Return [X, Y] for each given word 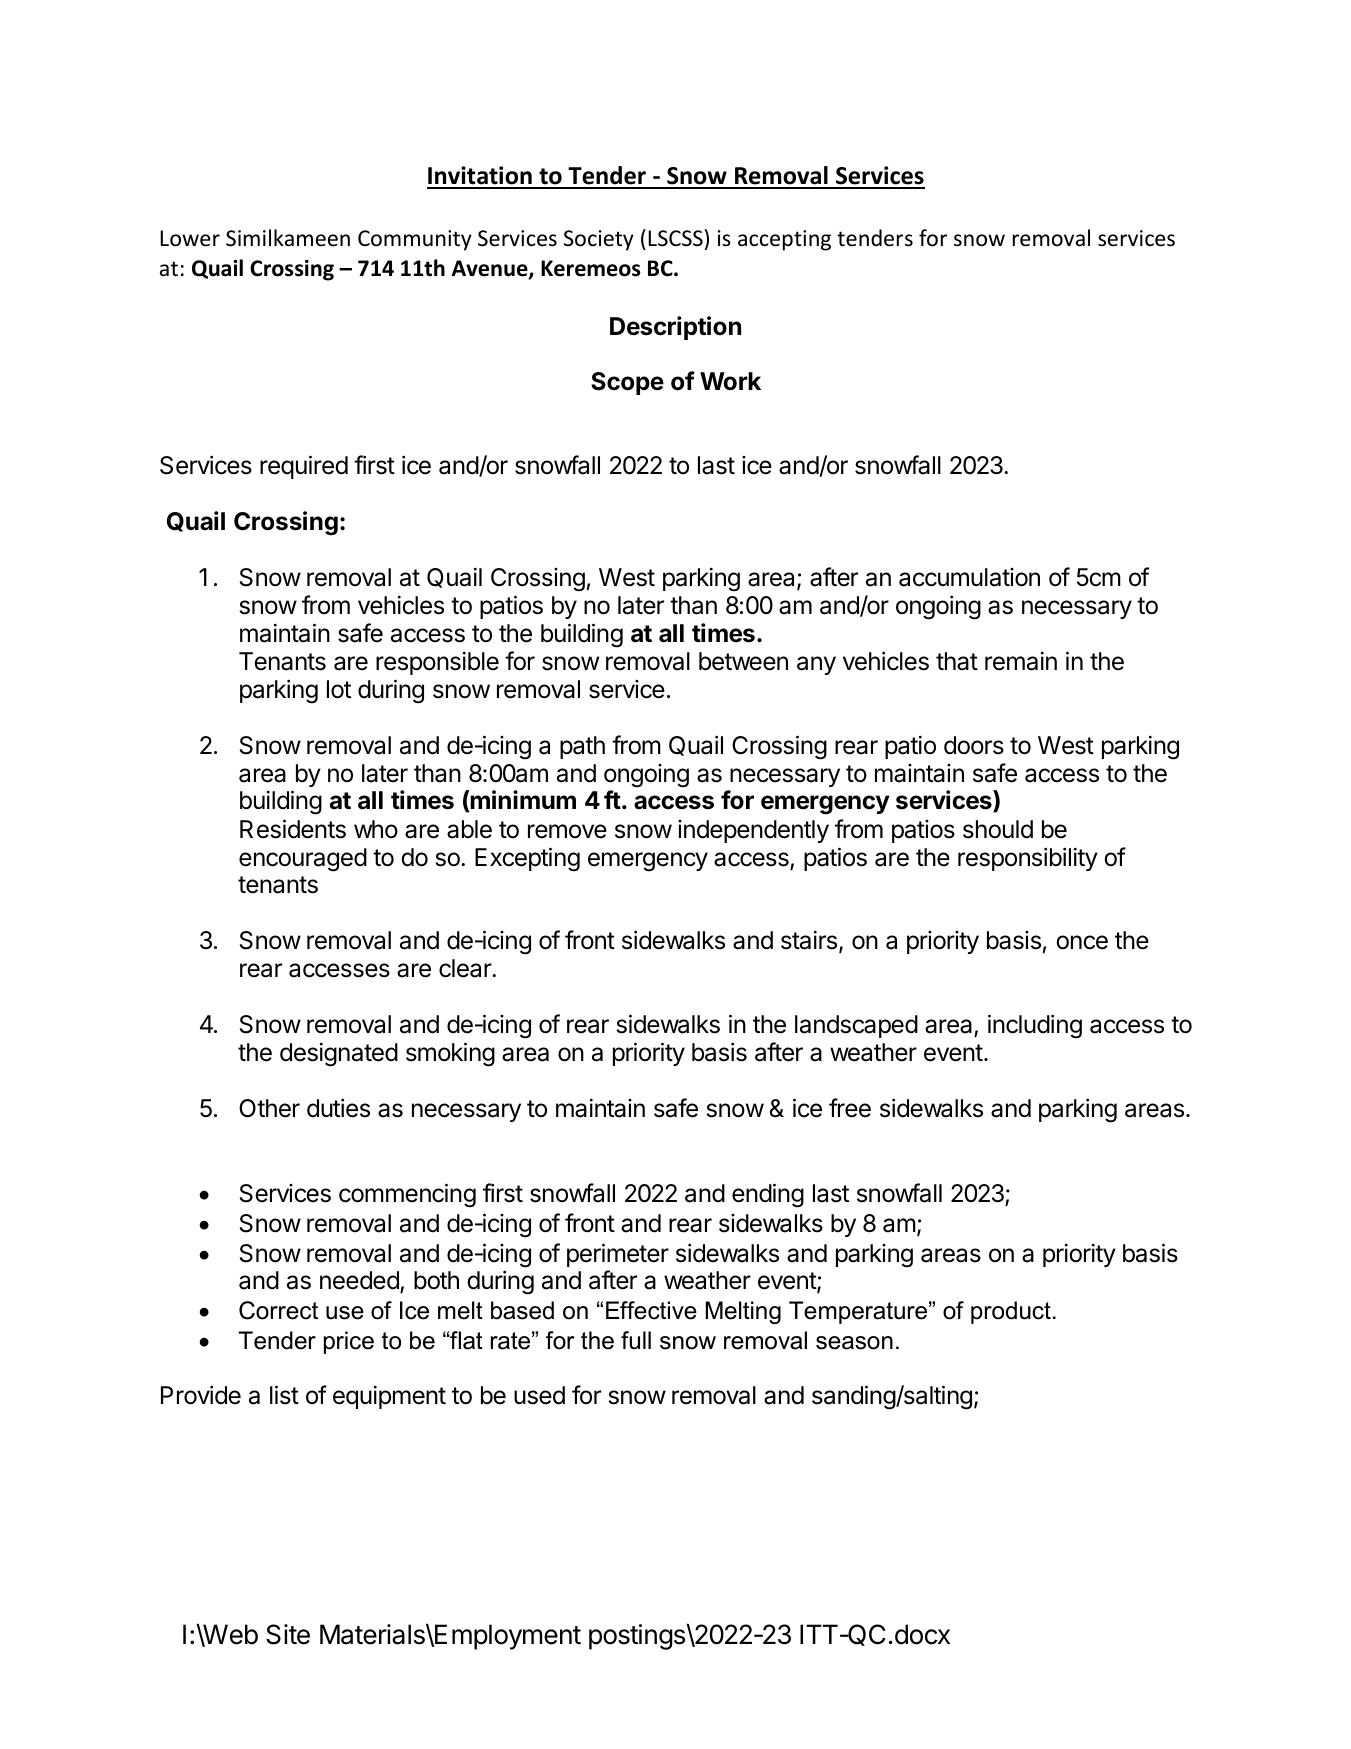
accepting [784, 240]
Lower [190, 238]
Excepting [527, 859]
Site [288, 1634]
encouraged [303, 860]
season [854, 1343]
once [1082, 942]
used [539, 1395]
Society [599, 240]
